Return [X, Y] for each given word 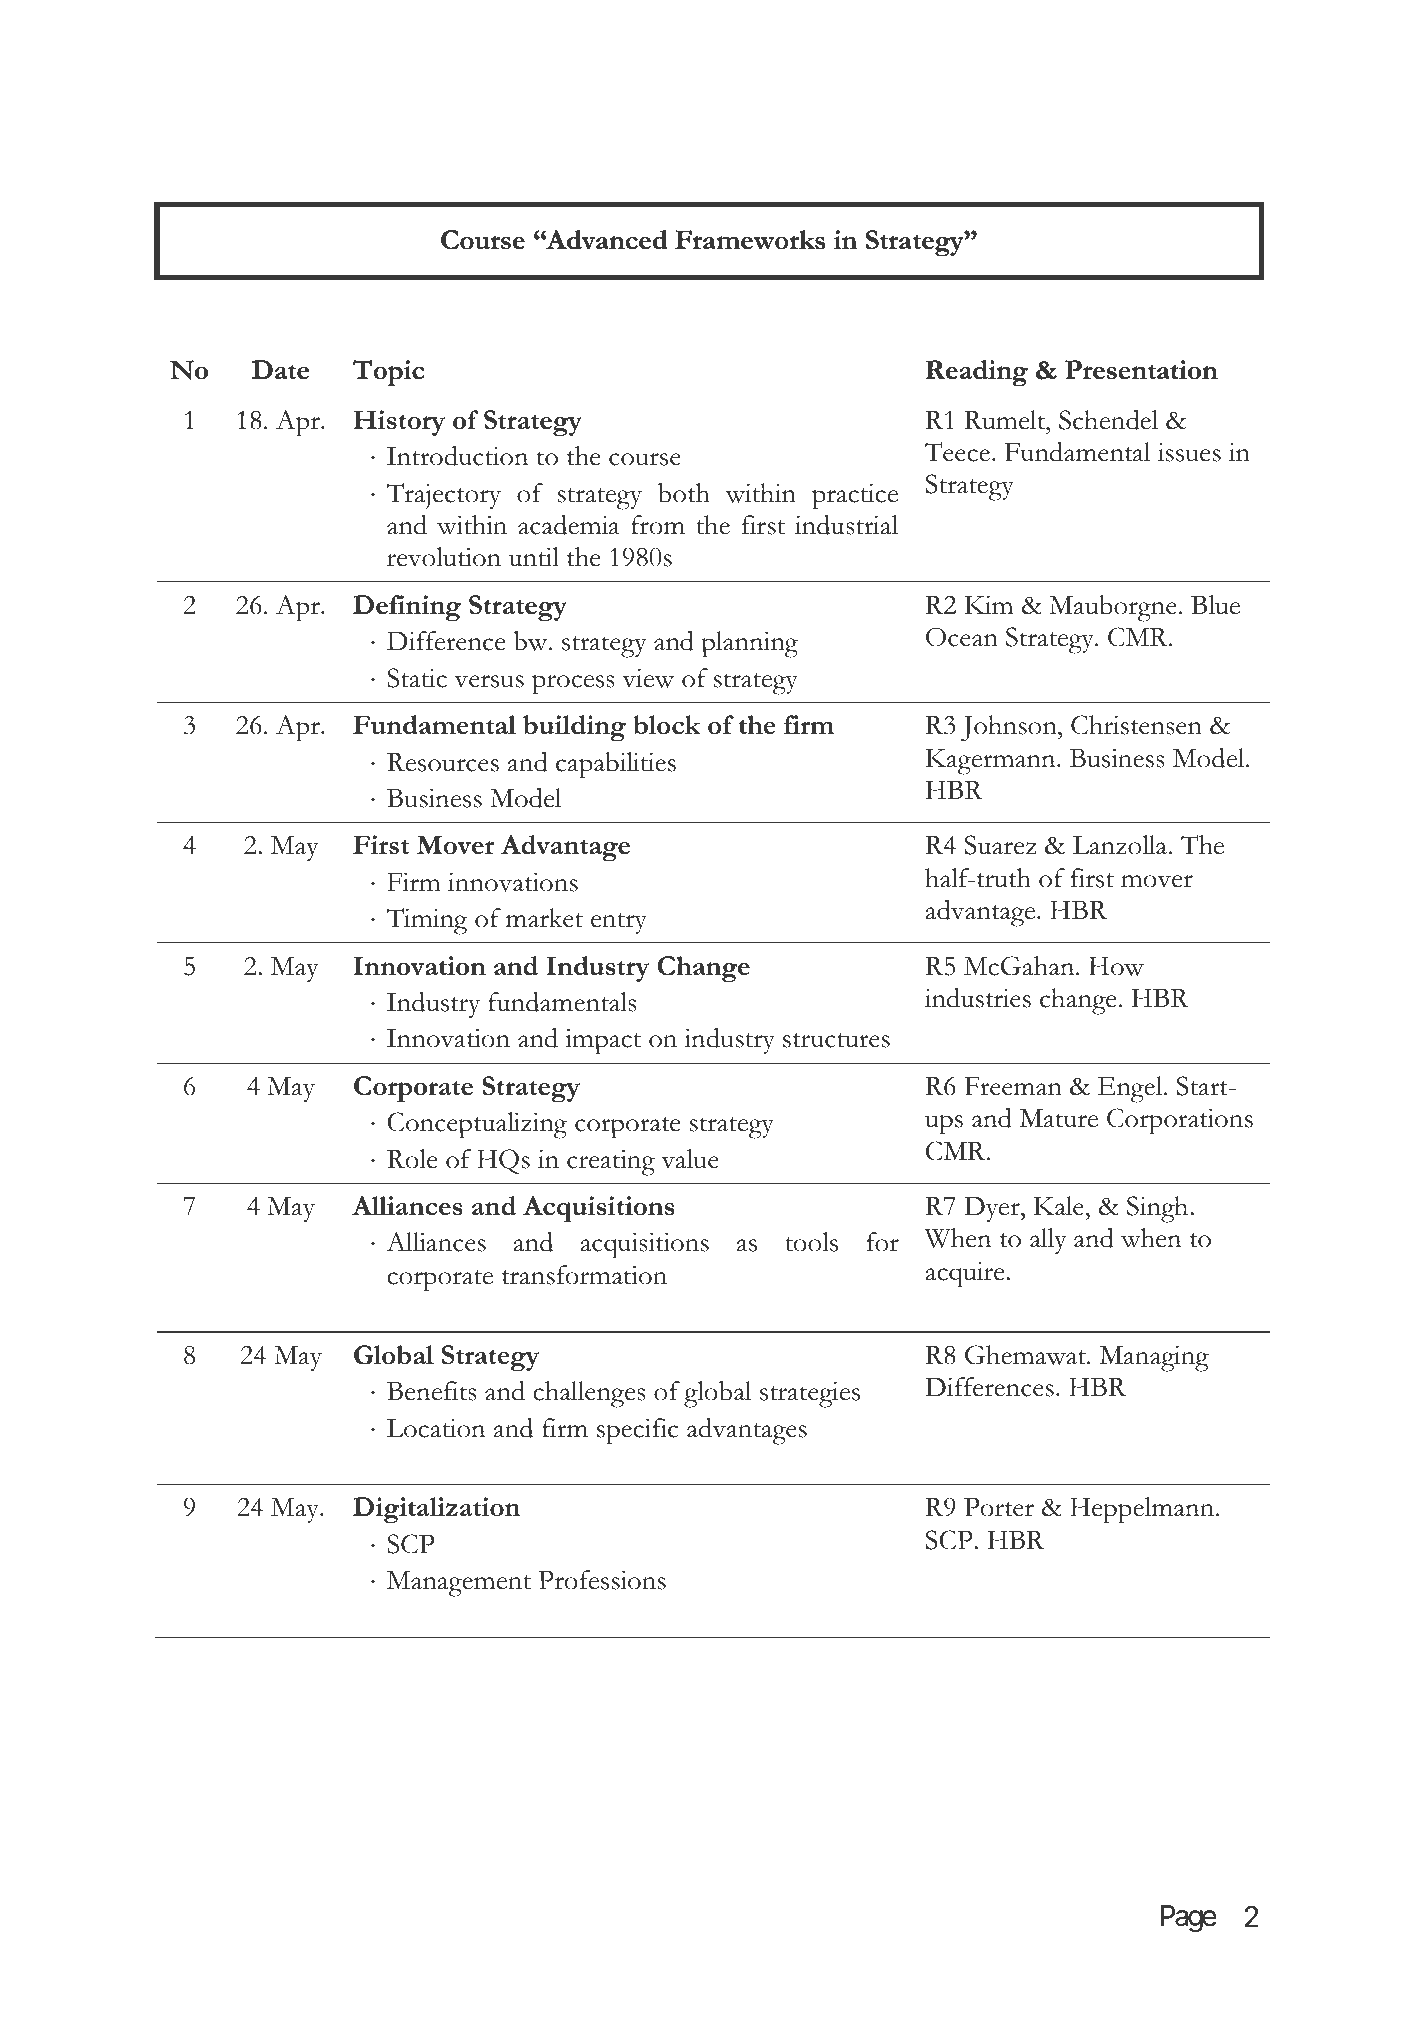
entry [619, 923]
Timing [427, 921]
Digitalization [436, 1510]
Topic [388, 373]
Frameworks [750, 239]
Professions [602, 1580]
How [1116, 966]
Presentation [1141, 369]
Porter [999, 1507]
